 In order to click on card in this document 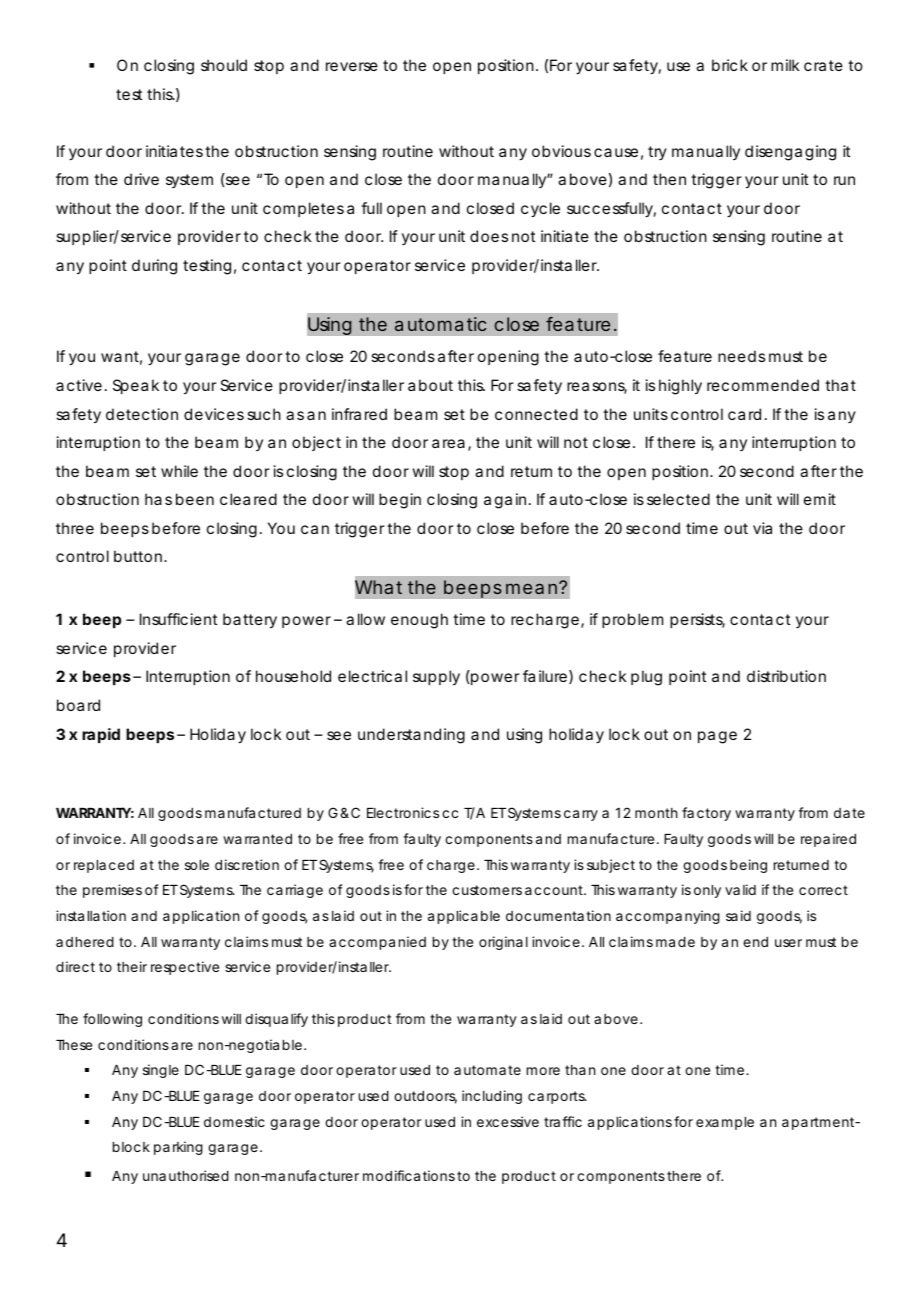, I will do `click(744, 414)`.
